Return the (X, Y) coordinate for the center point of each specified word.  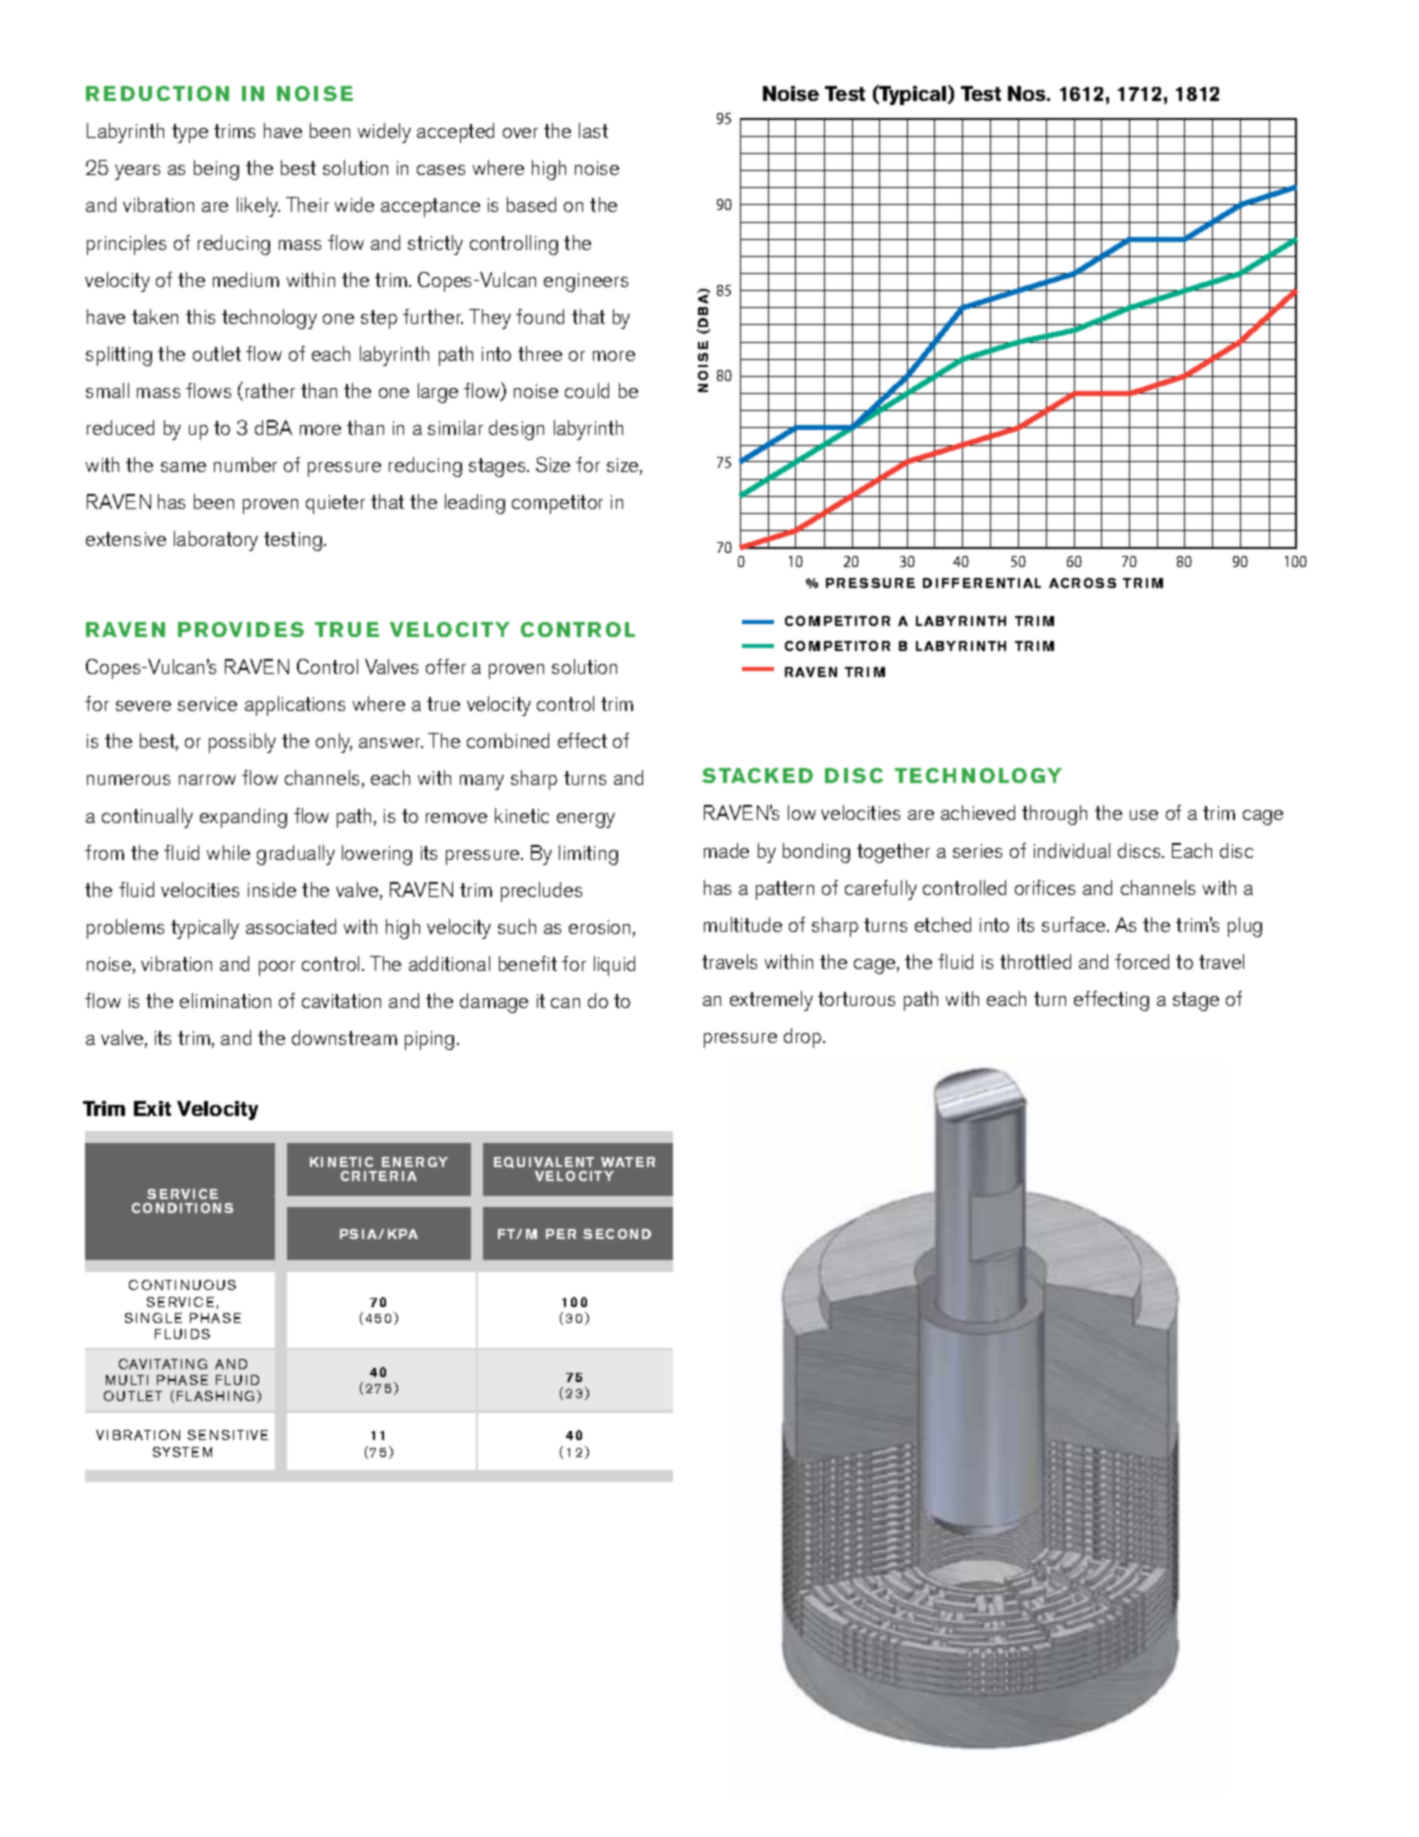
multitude (743, 924)
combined (508, 740)
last (593, 130)
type (190, 133)
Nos (1028, 93)
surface (1075, 924)
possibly (242, 743)
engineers (586, 282)
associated (291, 926)
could (587, 390)
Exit (152, 1108)
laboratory (216, 541)
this (200, 316)
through (1054, 815)
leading (475, 504)
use (1144, 815)
